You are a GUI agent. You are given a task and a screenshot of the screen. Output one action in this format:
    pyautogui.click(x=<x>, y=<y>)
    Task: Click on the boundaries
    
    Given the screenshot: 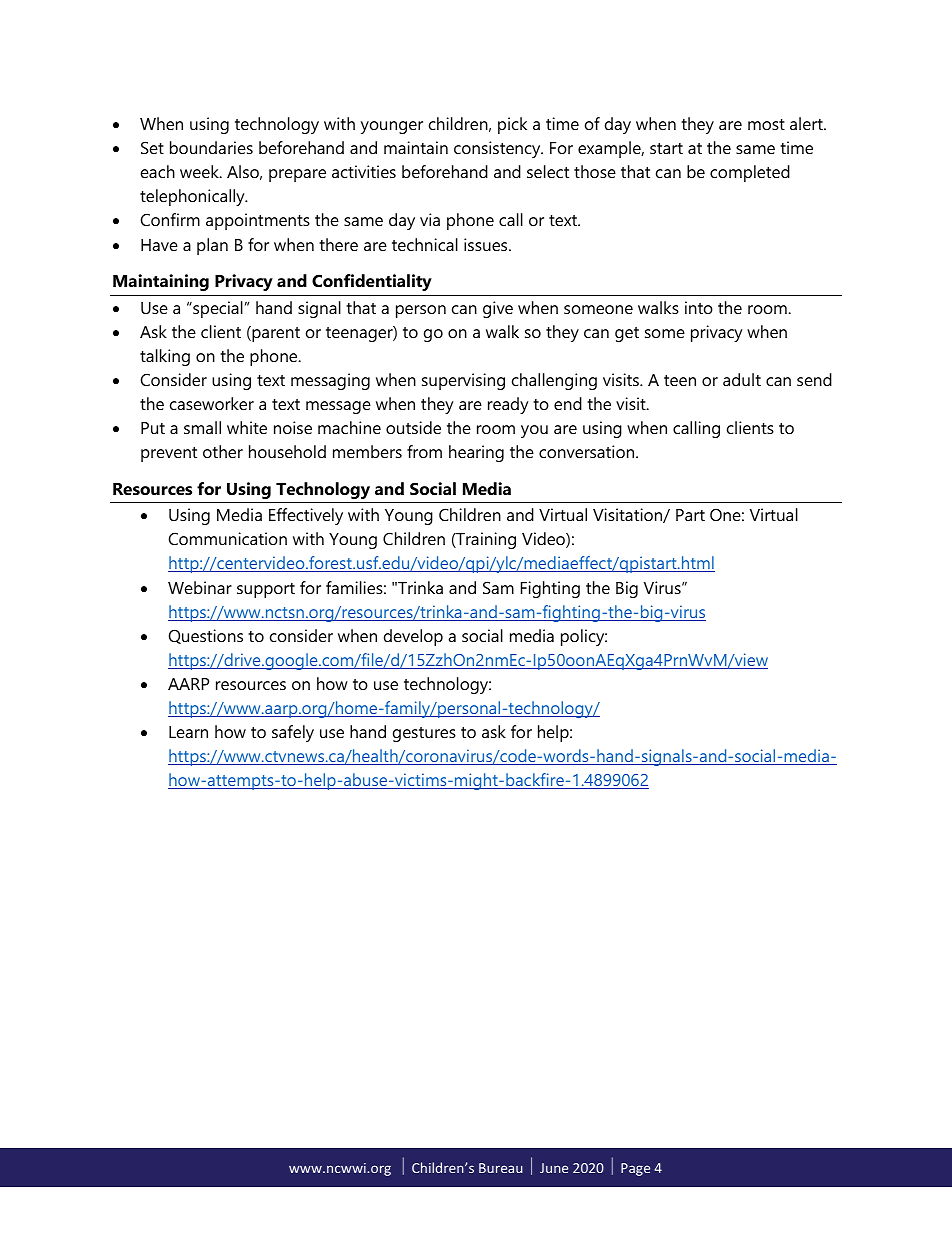 What is the action you would take?
    pyautogui.click(x=211, y=147)
